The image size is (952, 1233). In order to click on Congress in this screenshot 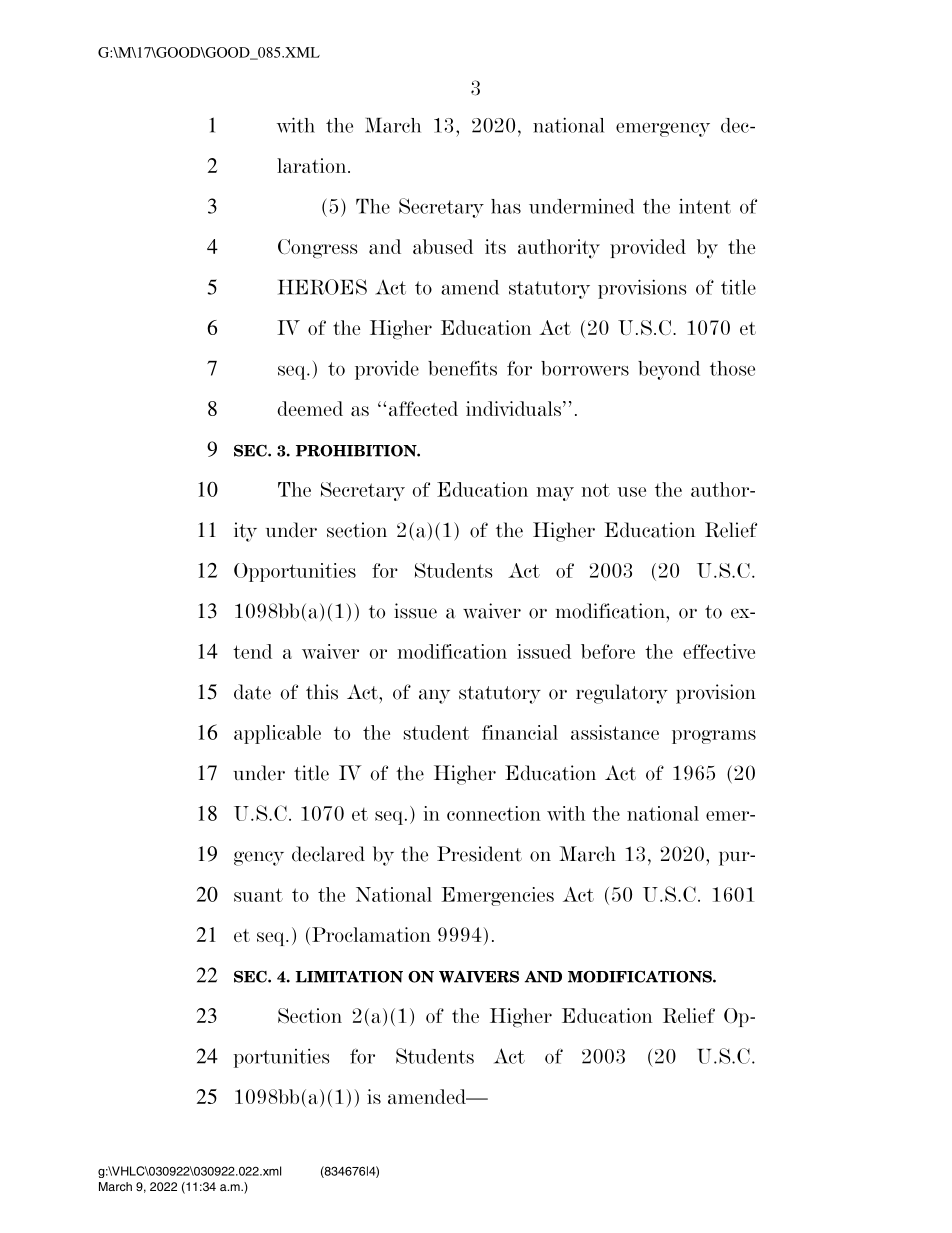, I will do `click(318, 249)`.
